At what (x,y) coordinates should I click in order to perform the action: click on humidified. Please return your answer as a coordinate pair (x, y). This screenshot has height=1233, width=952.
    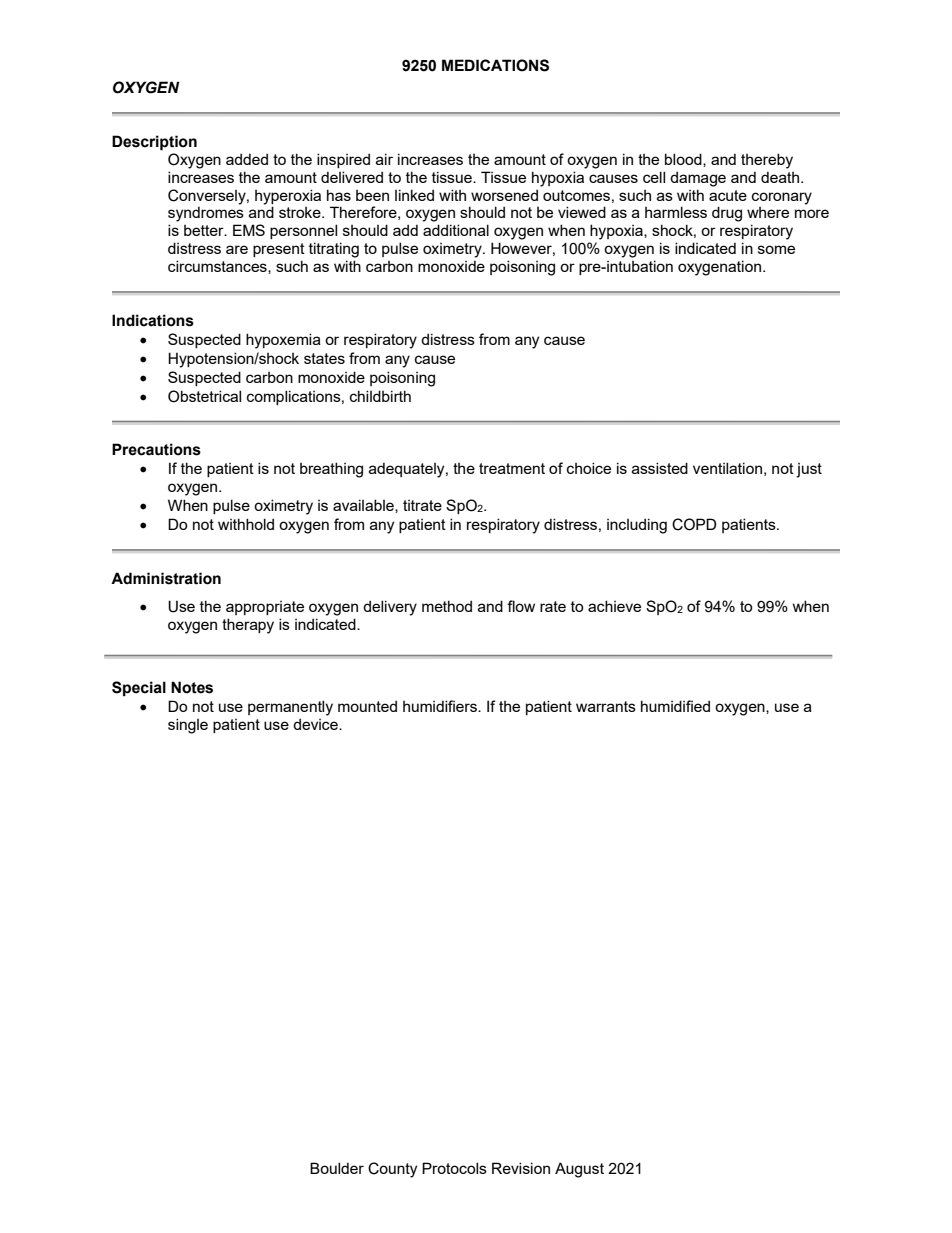
    Looking at the image, I should click on (675, 706).
